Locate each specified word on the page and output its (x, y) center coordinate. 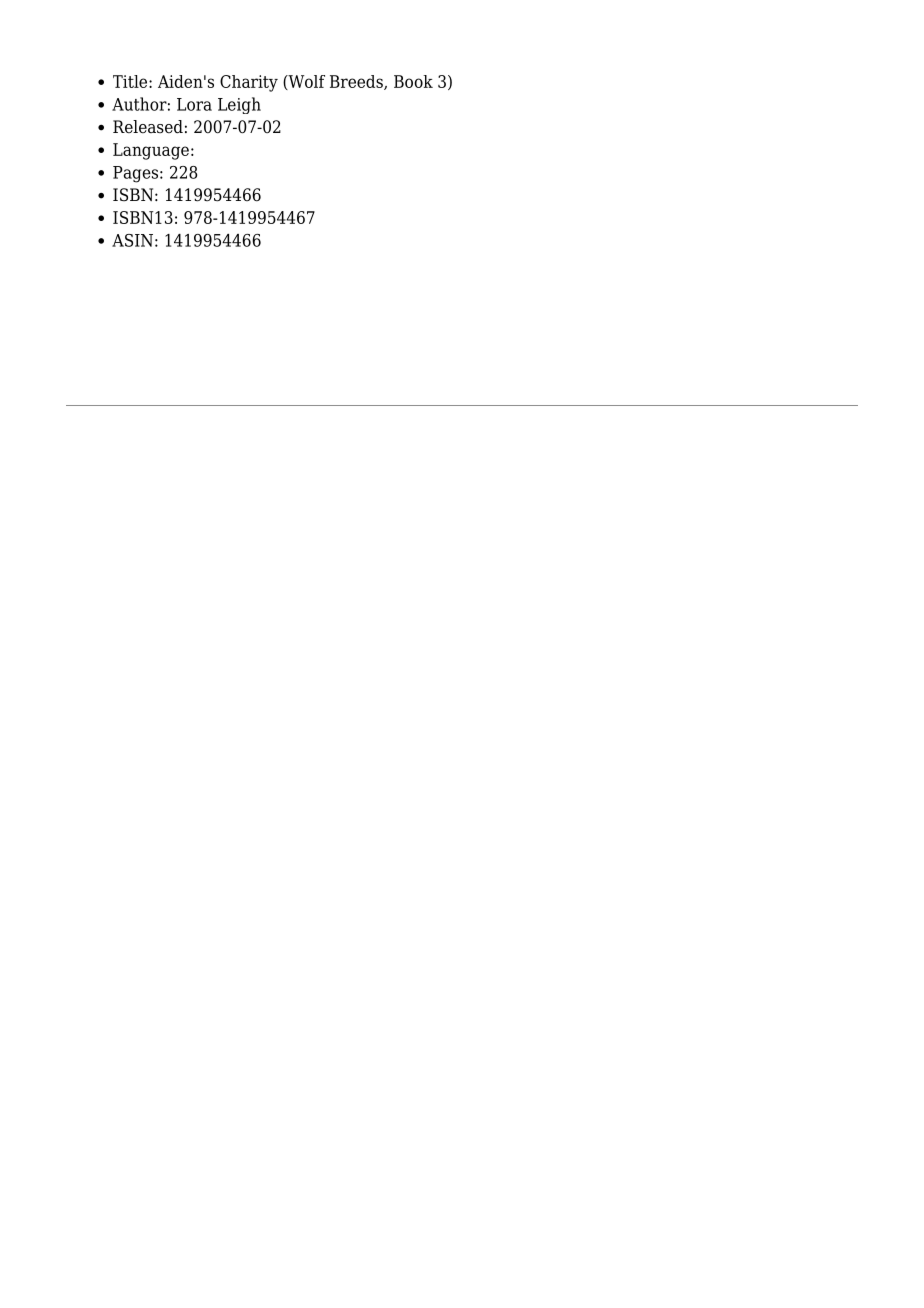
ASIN (132, 240)
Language (151, 151)
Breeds (357, 82)
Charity (249, 83)
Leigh (239, 105)
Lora (194, 104)
